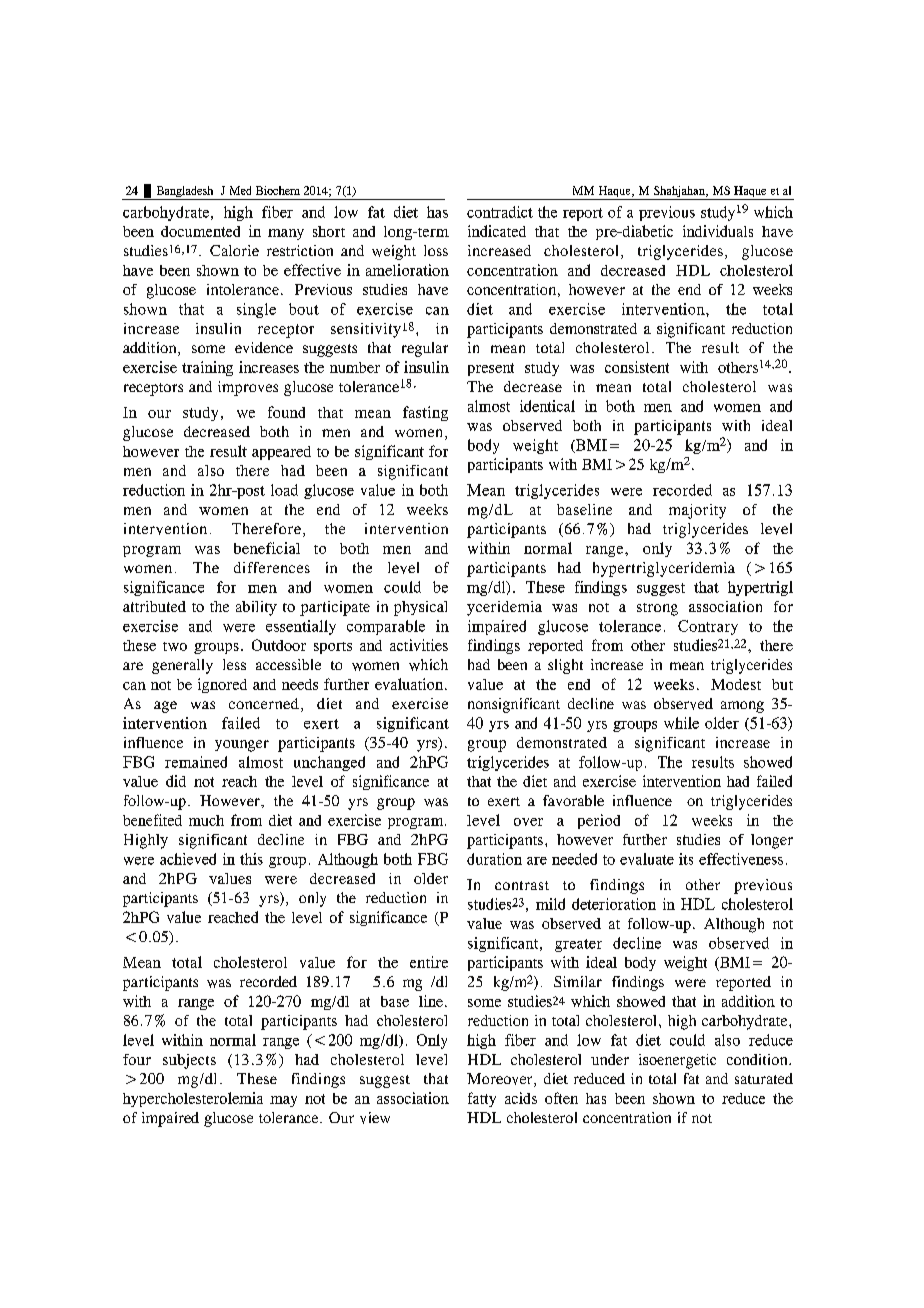 This screenshot has width=924, height=1308. I want to click on training, so click(207, 368).
